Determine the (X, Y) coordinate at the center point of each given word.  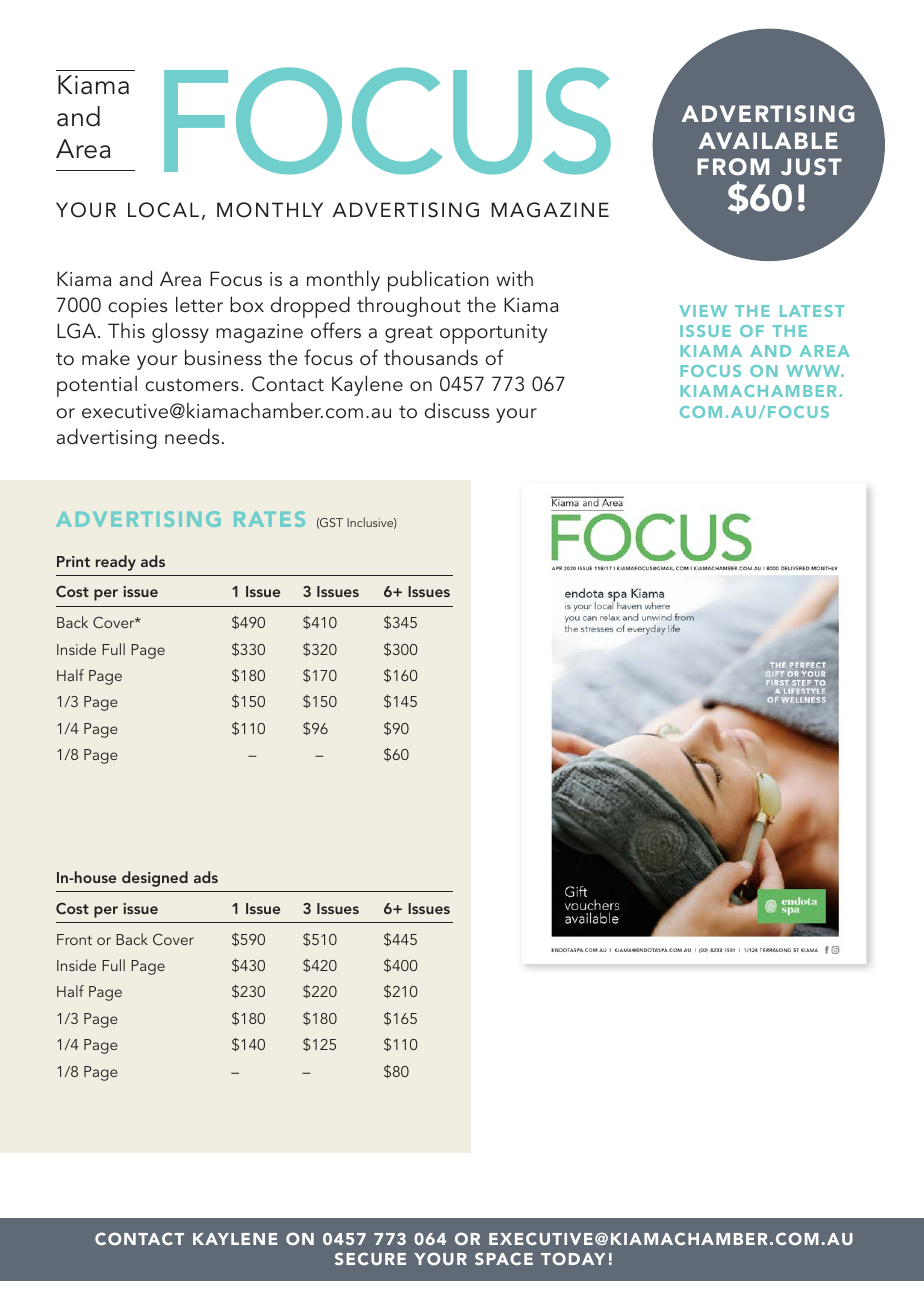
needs (192, 436)
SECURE (370, 1258)
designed (155, 879)
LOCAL (163, 210)
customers (192, 385)
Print (73, 561)
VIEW (703, 311)
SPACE (504, 1258)
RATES (269, 519)
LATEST (812, 311)
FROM (733, 167)
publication (438, 281)
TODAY (573, 1258)
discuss (457, 410)
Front (74, 939)
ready (116, 563)
